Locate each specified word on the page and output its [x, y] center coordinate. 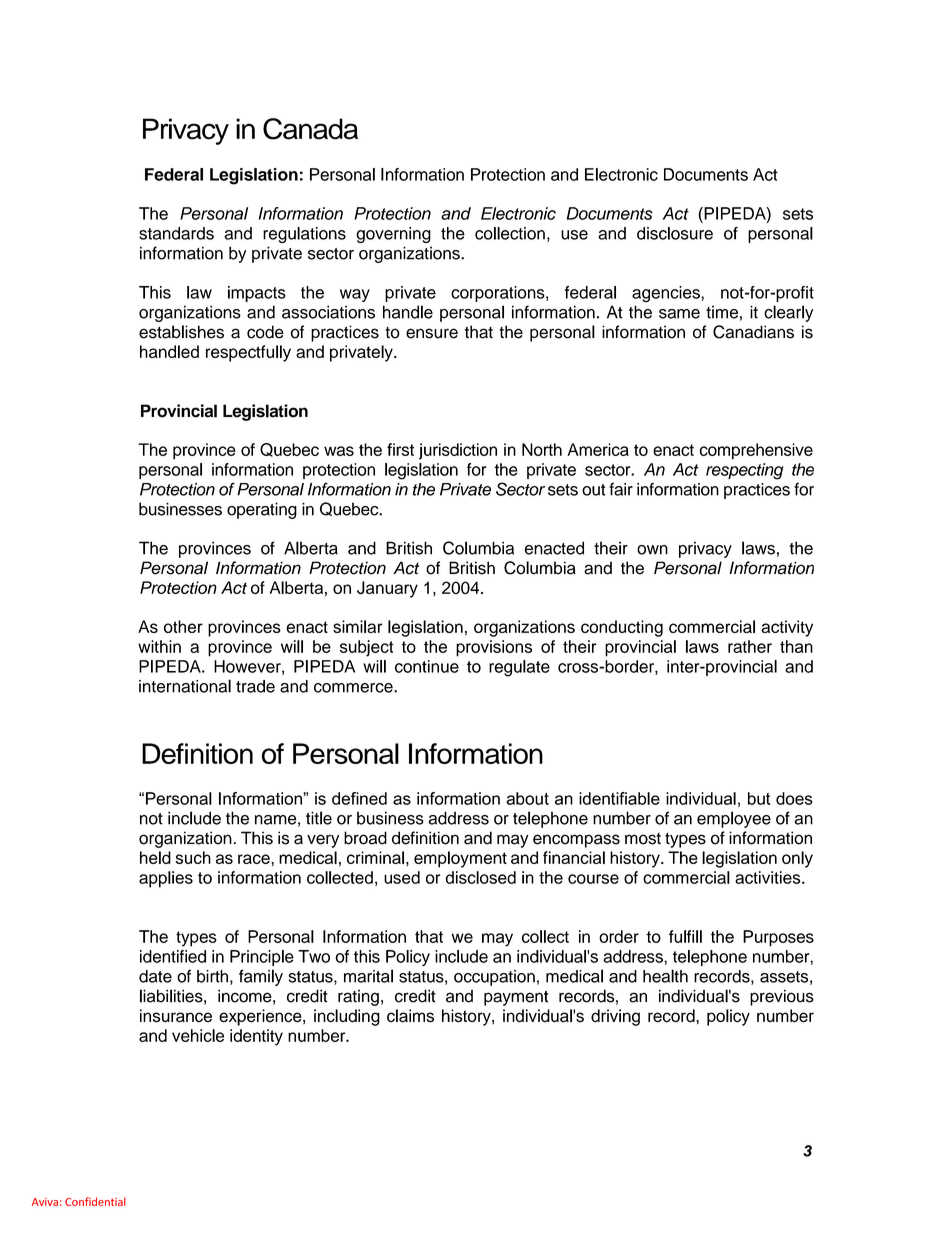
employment [460, 859]
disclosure [675, 233]
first [400, 449]
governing [393, 235]
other [183, 626]
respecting [744, 471]
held [155, 857]
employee [734, 819]
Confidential [95, 1201]
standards [176, 233]
